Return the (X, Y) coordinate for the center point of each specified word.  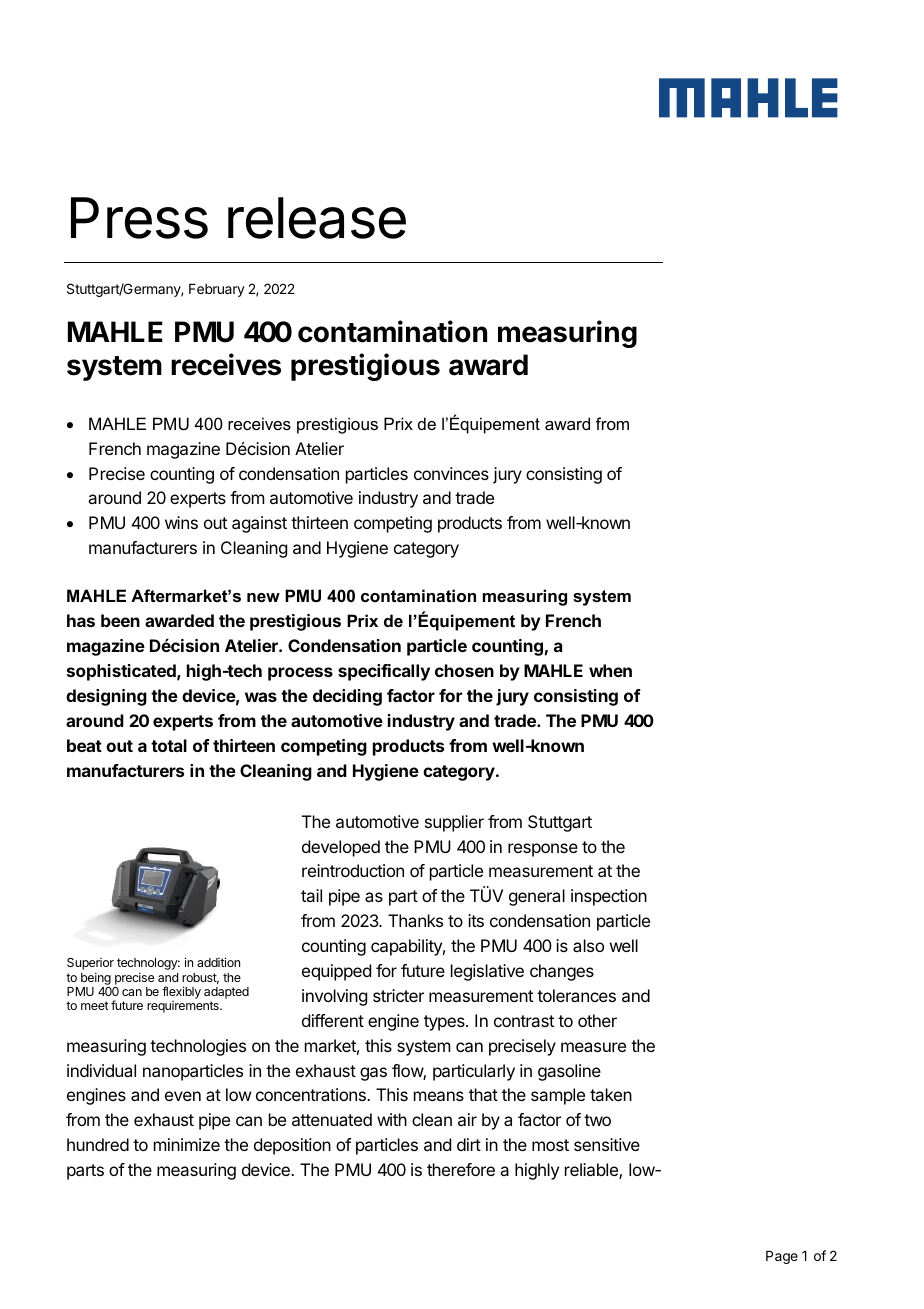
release (317, 218)
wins (181, 522)
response (543, 850)
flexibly (181, 994)
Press (139, 218)
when (610, 670)
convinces (451, 473)
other (597, 1020)
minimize (187, 1144)
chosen (464, 670)
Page (782, 1257)
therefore (461, 1169)
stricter (398, 995)
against (259, 524)
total (169, 745)
